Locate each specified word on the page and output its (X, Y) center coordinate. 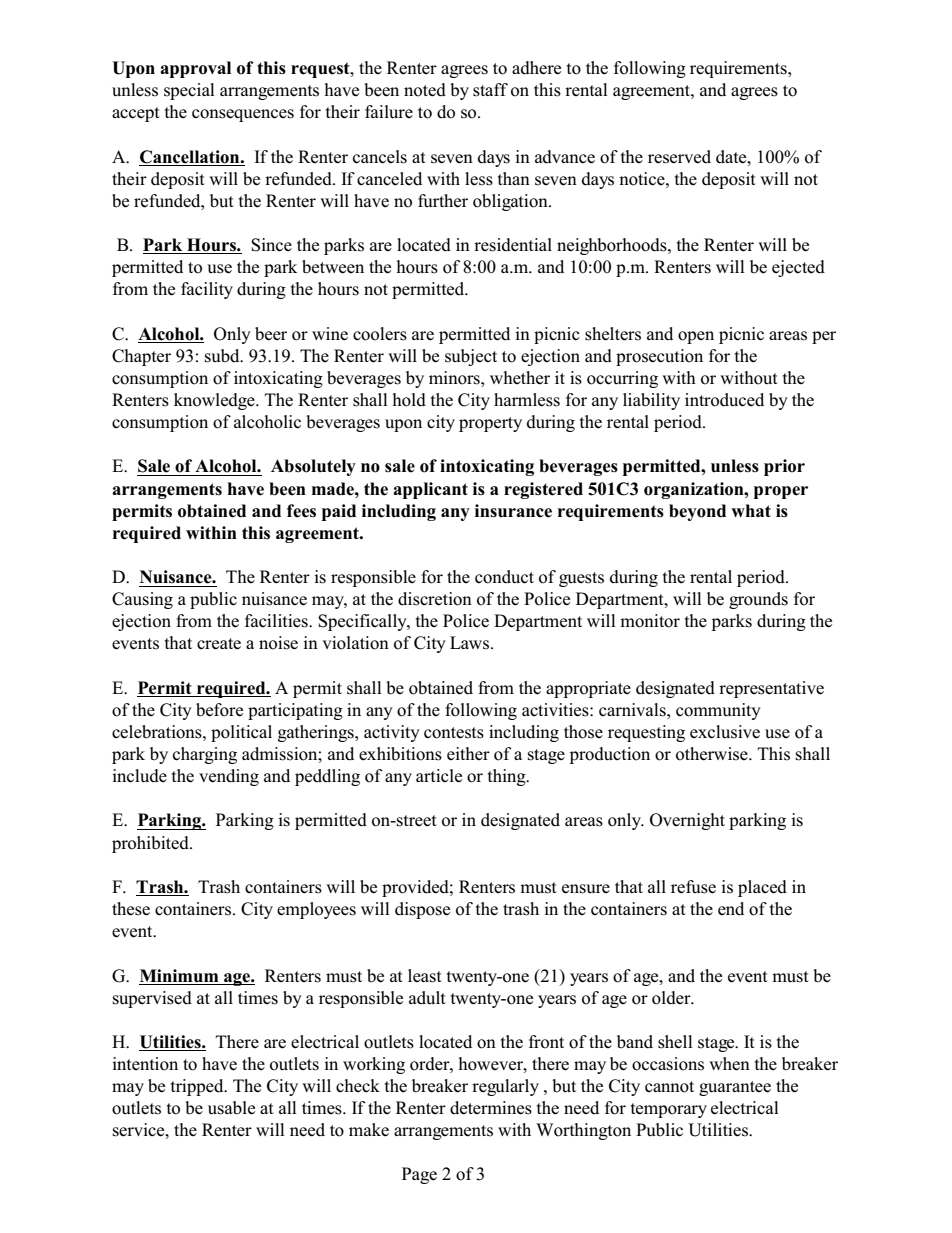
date (732, 157)
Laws (471, 643)
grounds (758, 600)
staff (490, 90)
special (189, 91)
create (219, 644)
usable (231, 1108)
